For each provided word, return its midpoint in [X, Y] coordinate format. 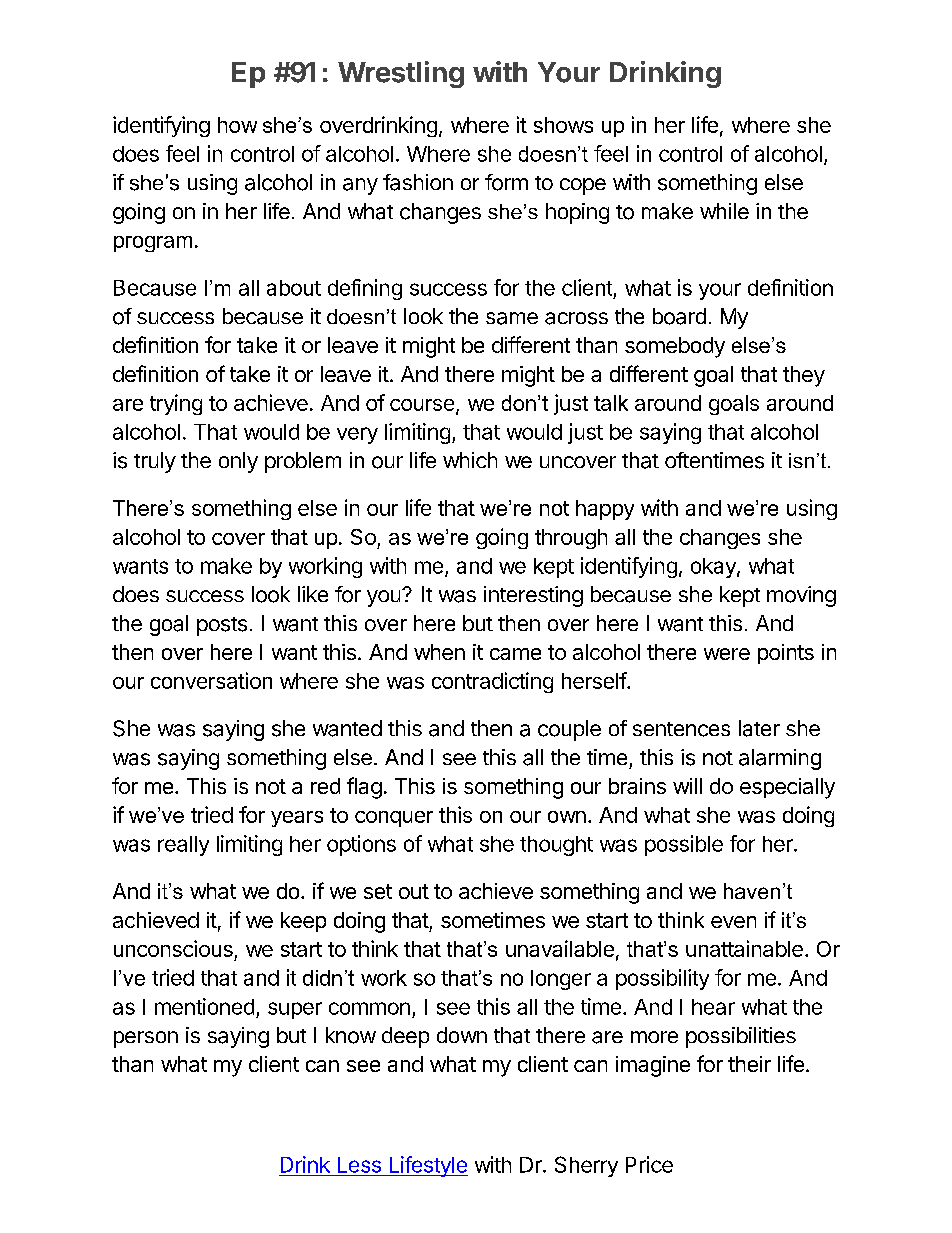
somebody [675, 347]
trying [176, 404]
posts [222, 626]
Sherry [586, 1166]
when [439, 652]
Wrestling [401, 74]
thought [556, 846]
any [360, 186]
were [727, 654]
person [146, 1039]
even [733, 922]
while [724, 211]
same [512, 318]
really [183, 846]
